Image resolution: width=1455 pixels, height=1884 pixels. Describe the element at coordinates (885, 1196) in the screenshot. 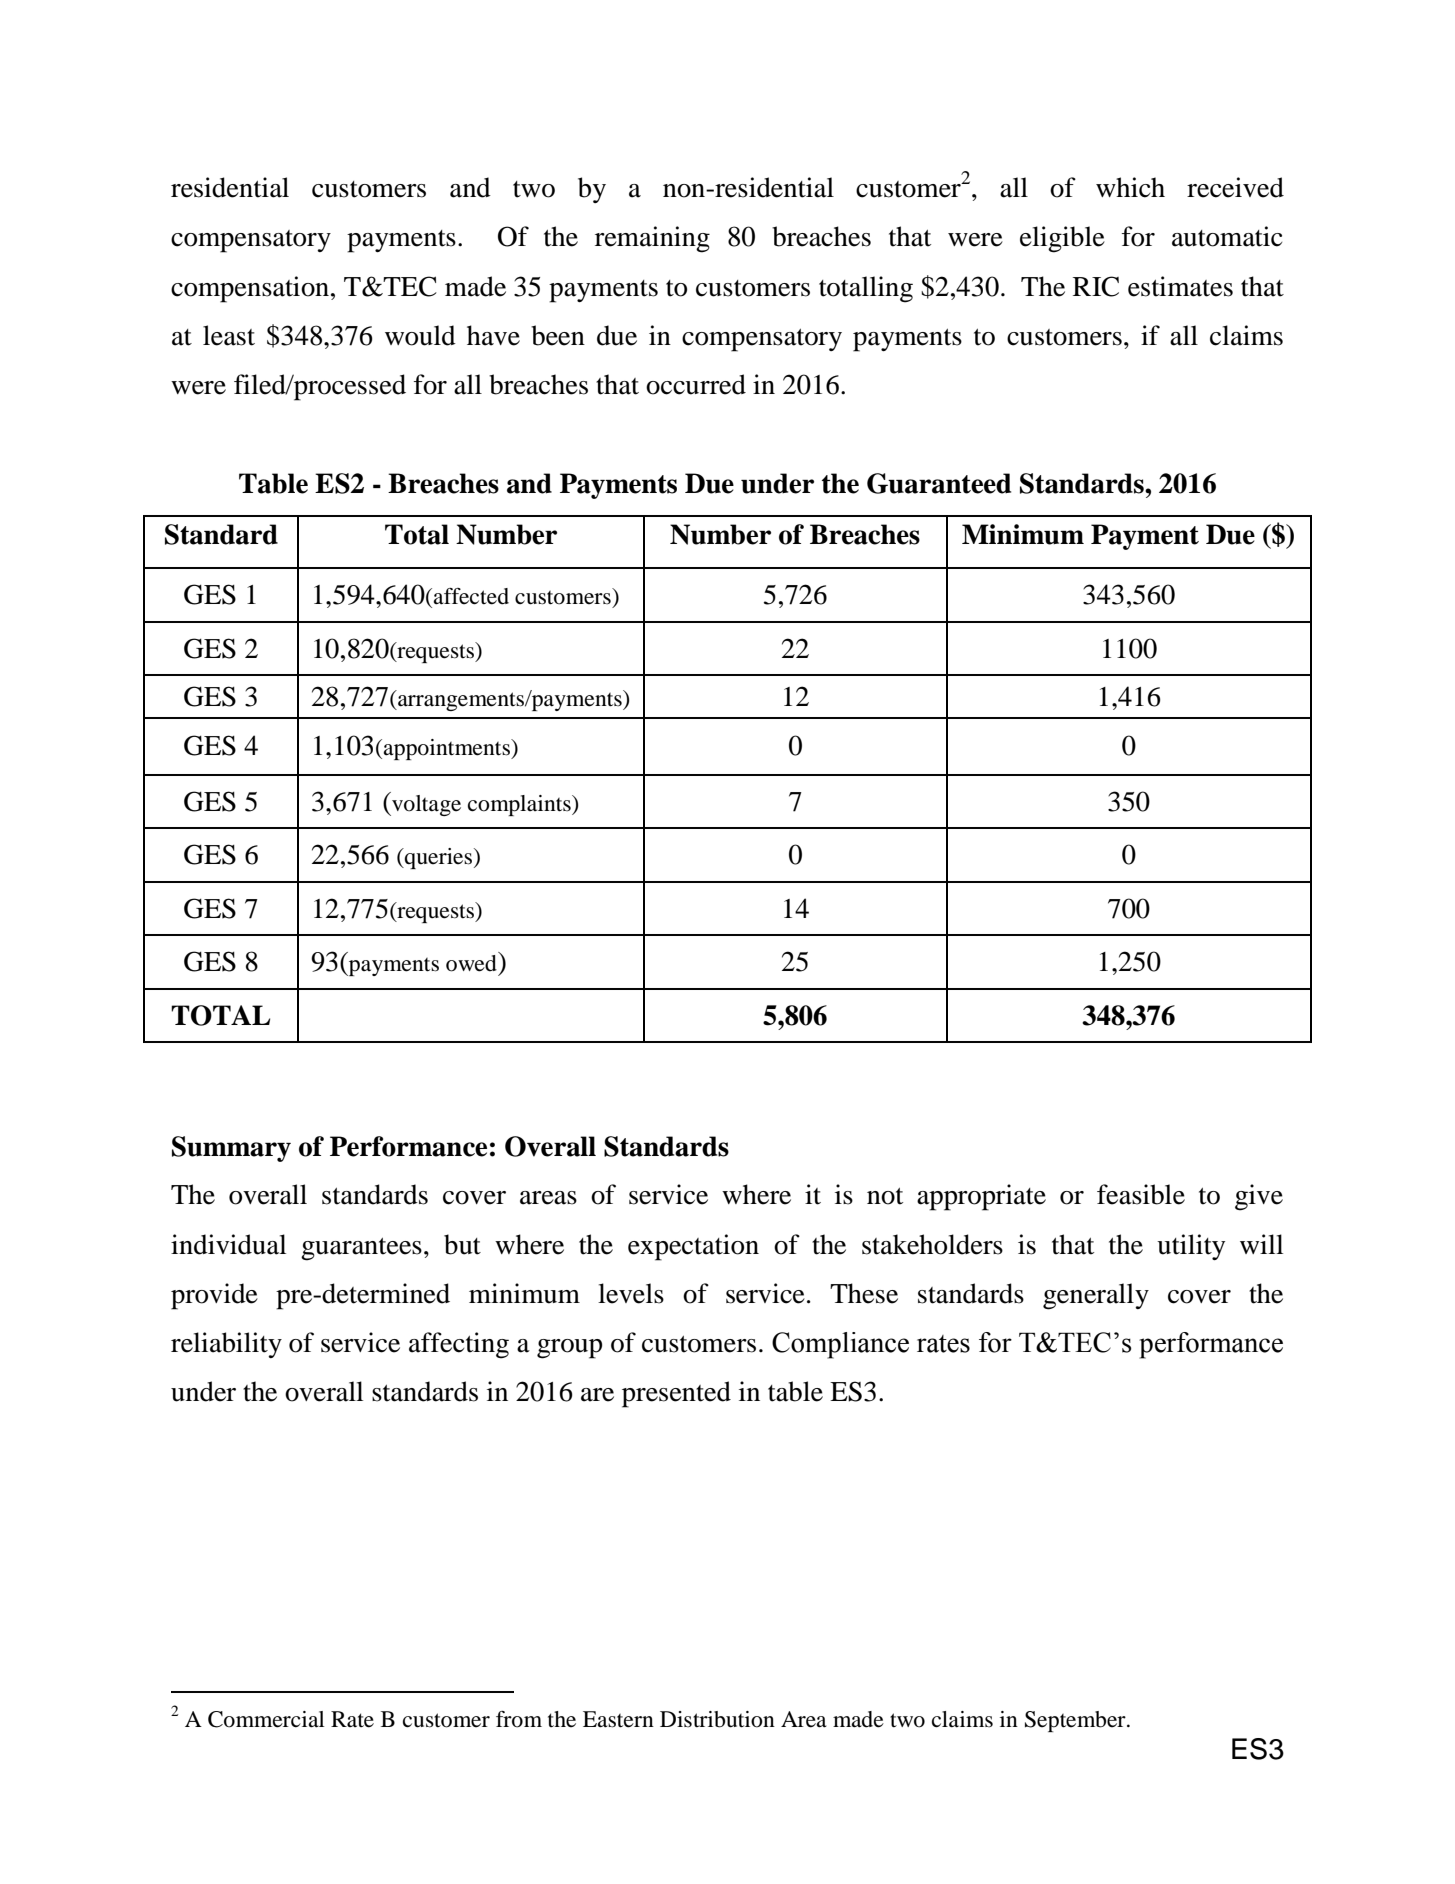

I see `not` at that location.
